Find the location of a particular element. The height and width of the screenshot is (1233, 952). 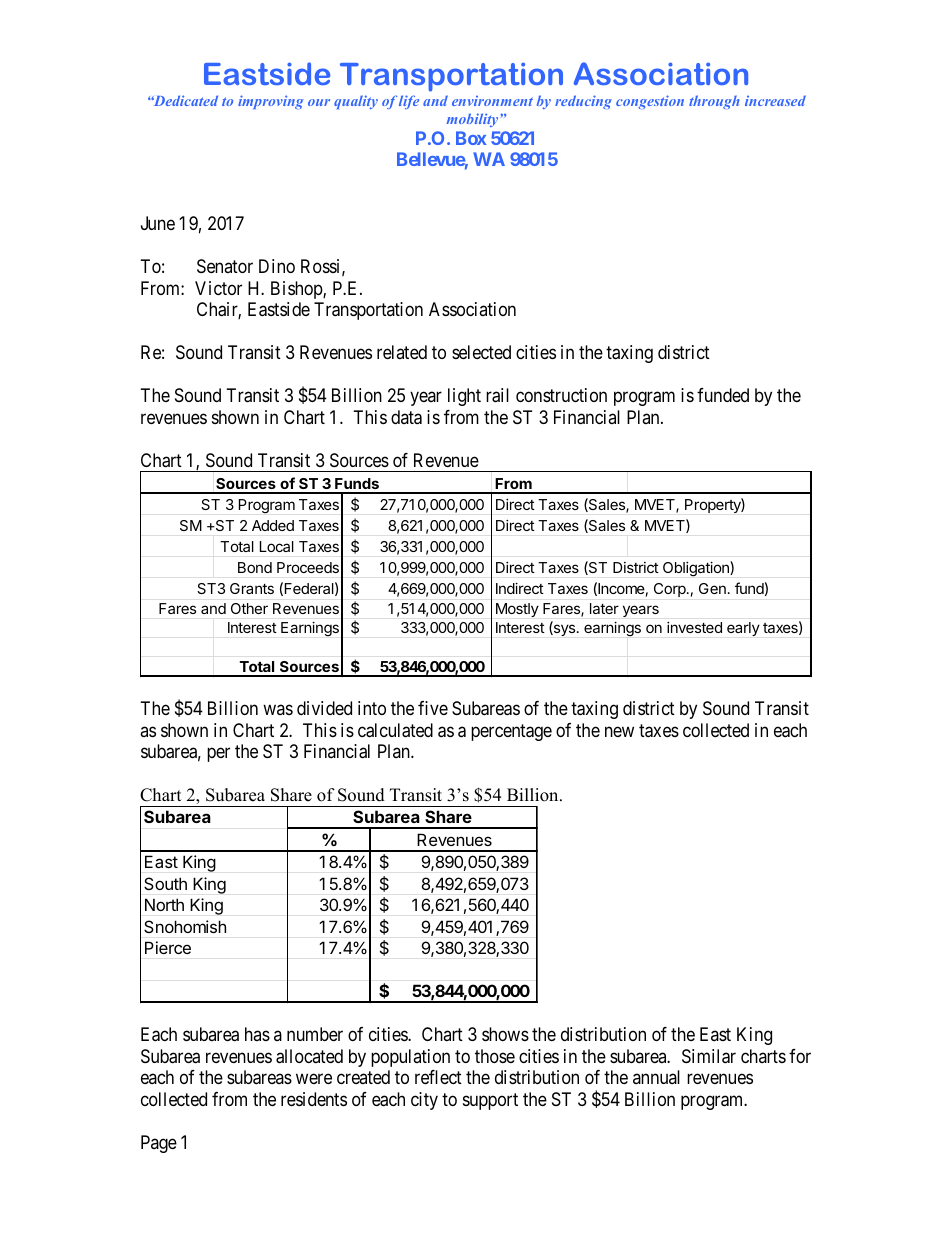

through is located at coordinates (714, 102).
